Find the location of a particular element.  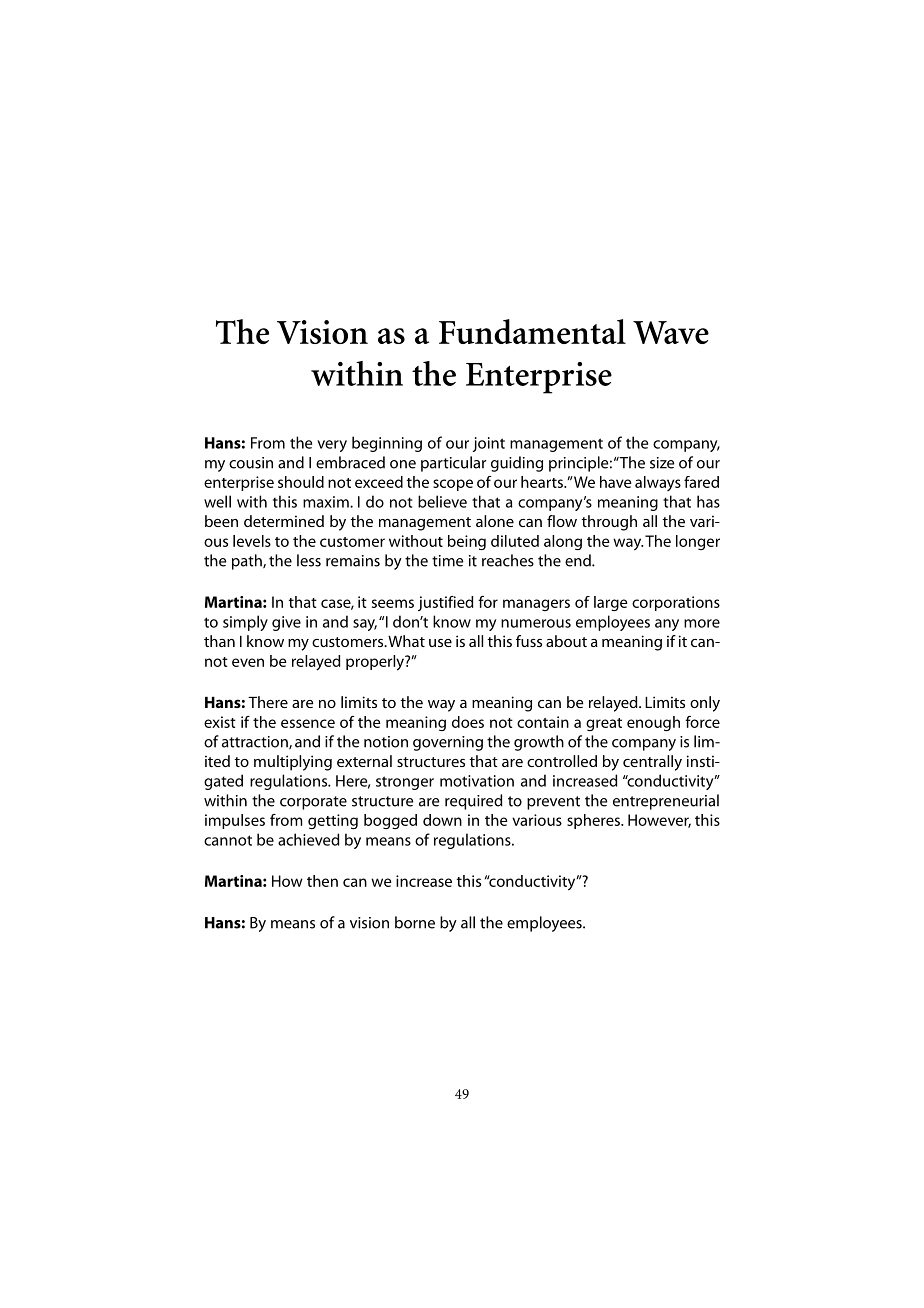

entrepreneurial is located at coordinates (666, 802).
